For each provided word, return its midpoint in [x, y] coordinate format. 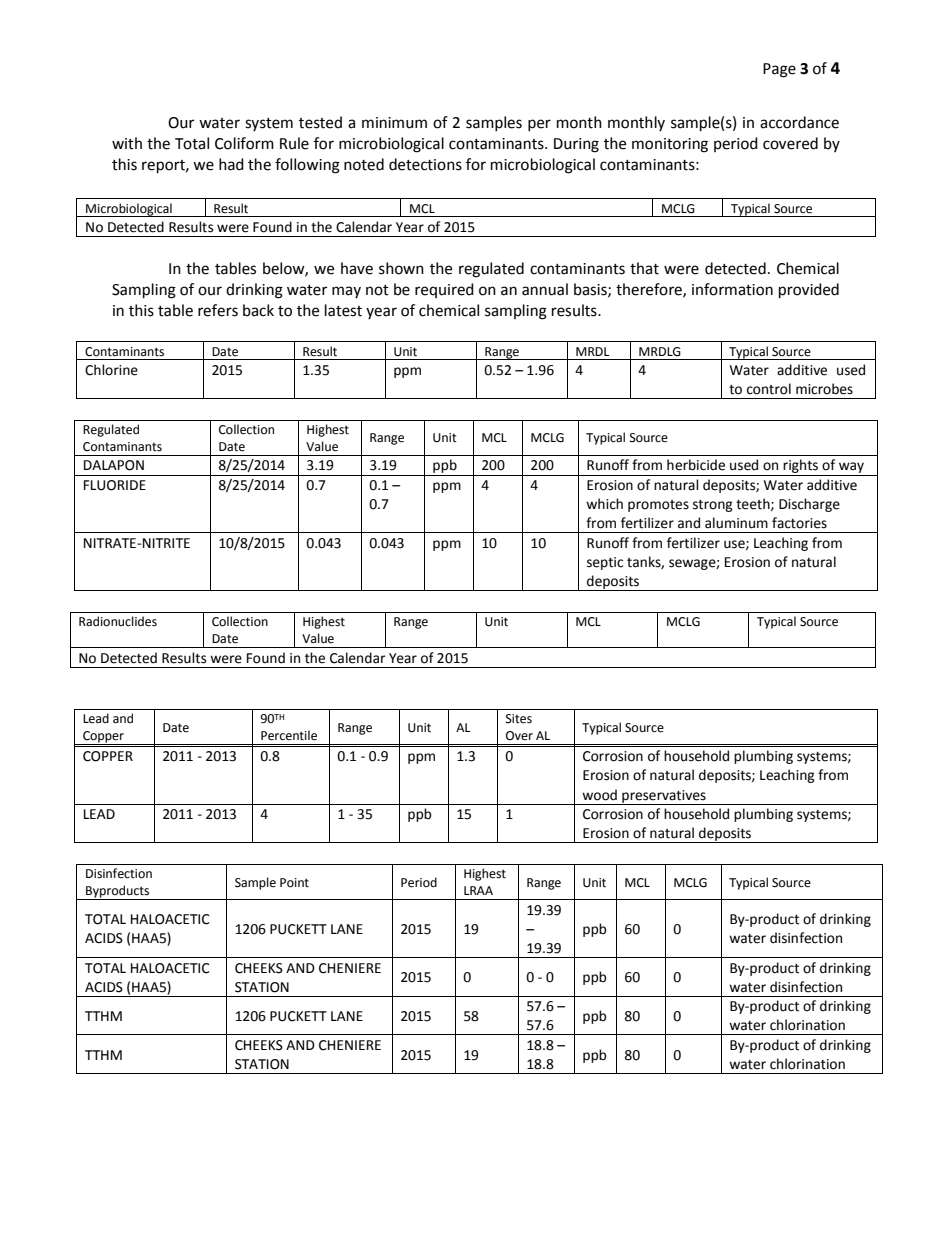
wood [599, 795]
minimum [394, 123]
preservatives [664, 797]
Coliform [244, 143]
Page [779, 70]
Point [294, 883]
